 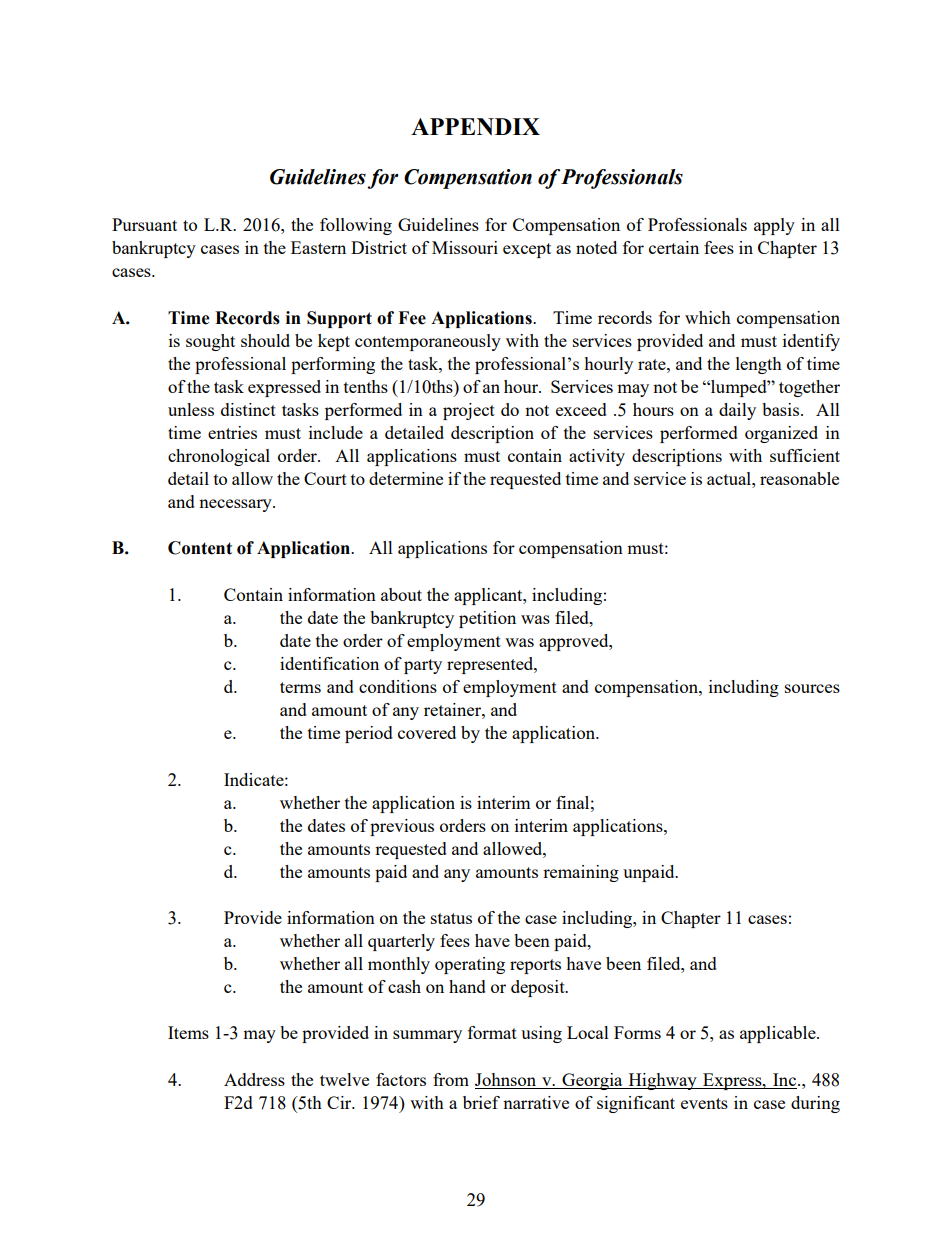 What do you see at coordinates (451, 918) in the screenshot?
I see `status` at bounding box center [451, 918].
